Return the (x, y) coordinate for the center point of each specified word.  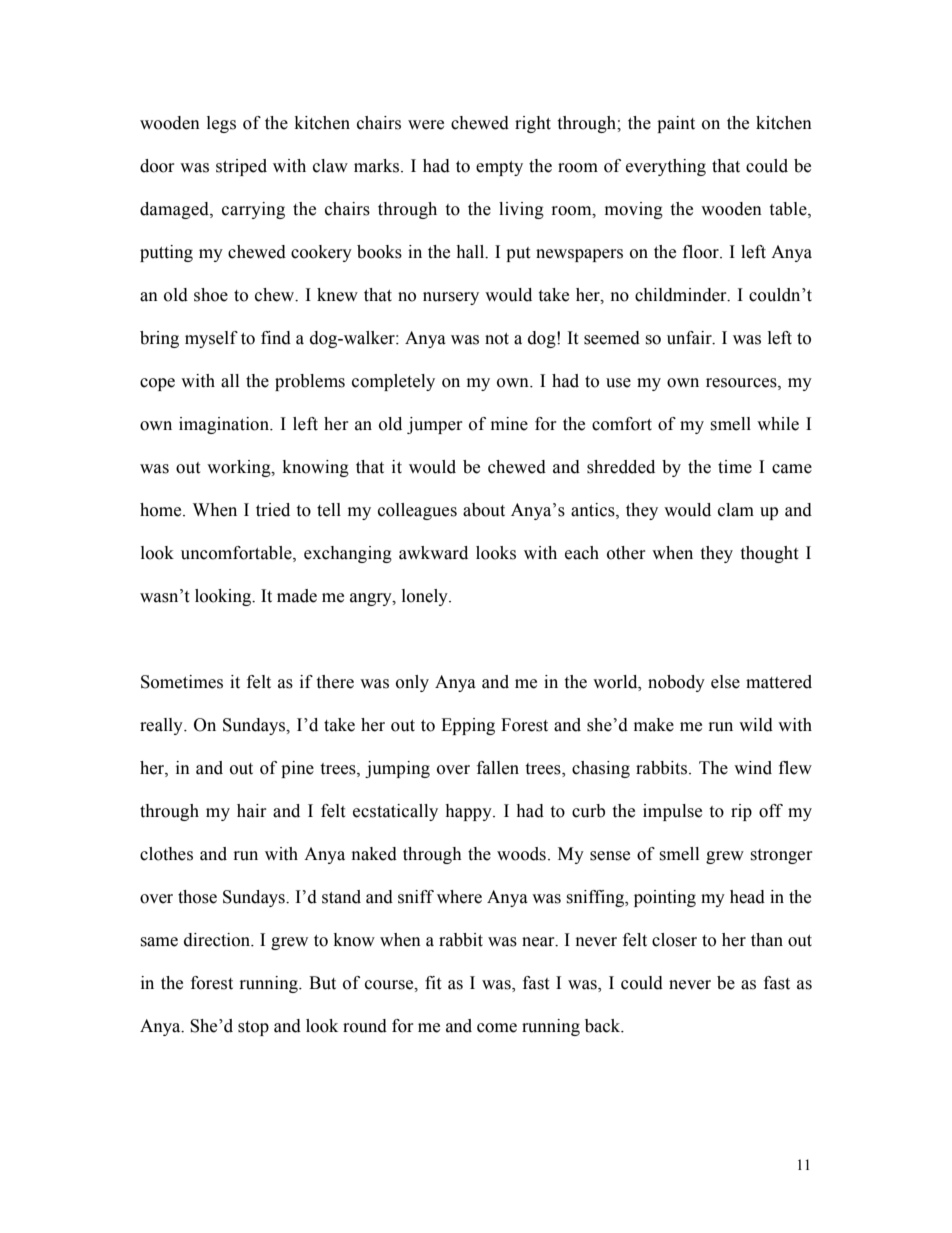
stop (253, 1028)
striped (241, 167)
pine (297, 769)
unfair (690, 338)
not (497, 339)
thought (769, 554)
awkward (433, 553)
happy (469, 812)
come (497, 1028)
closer (674, 940)
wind (753, 768)
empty (499, 168)
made (297, 596)
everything (666, 167)
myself (211, 339)
